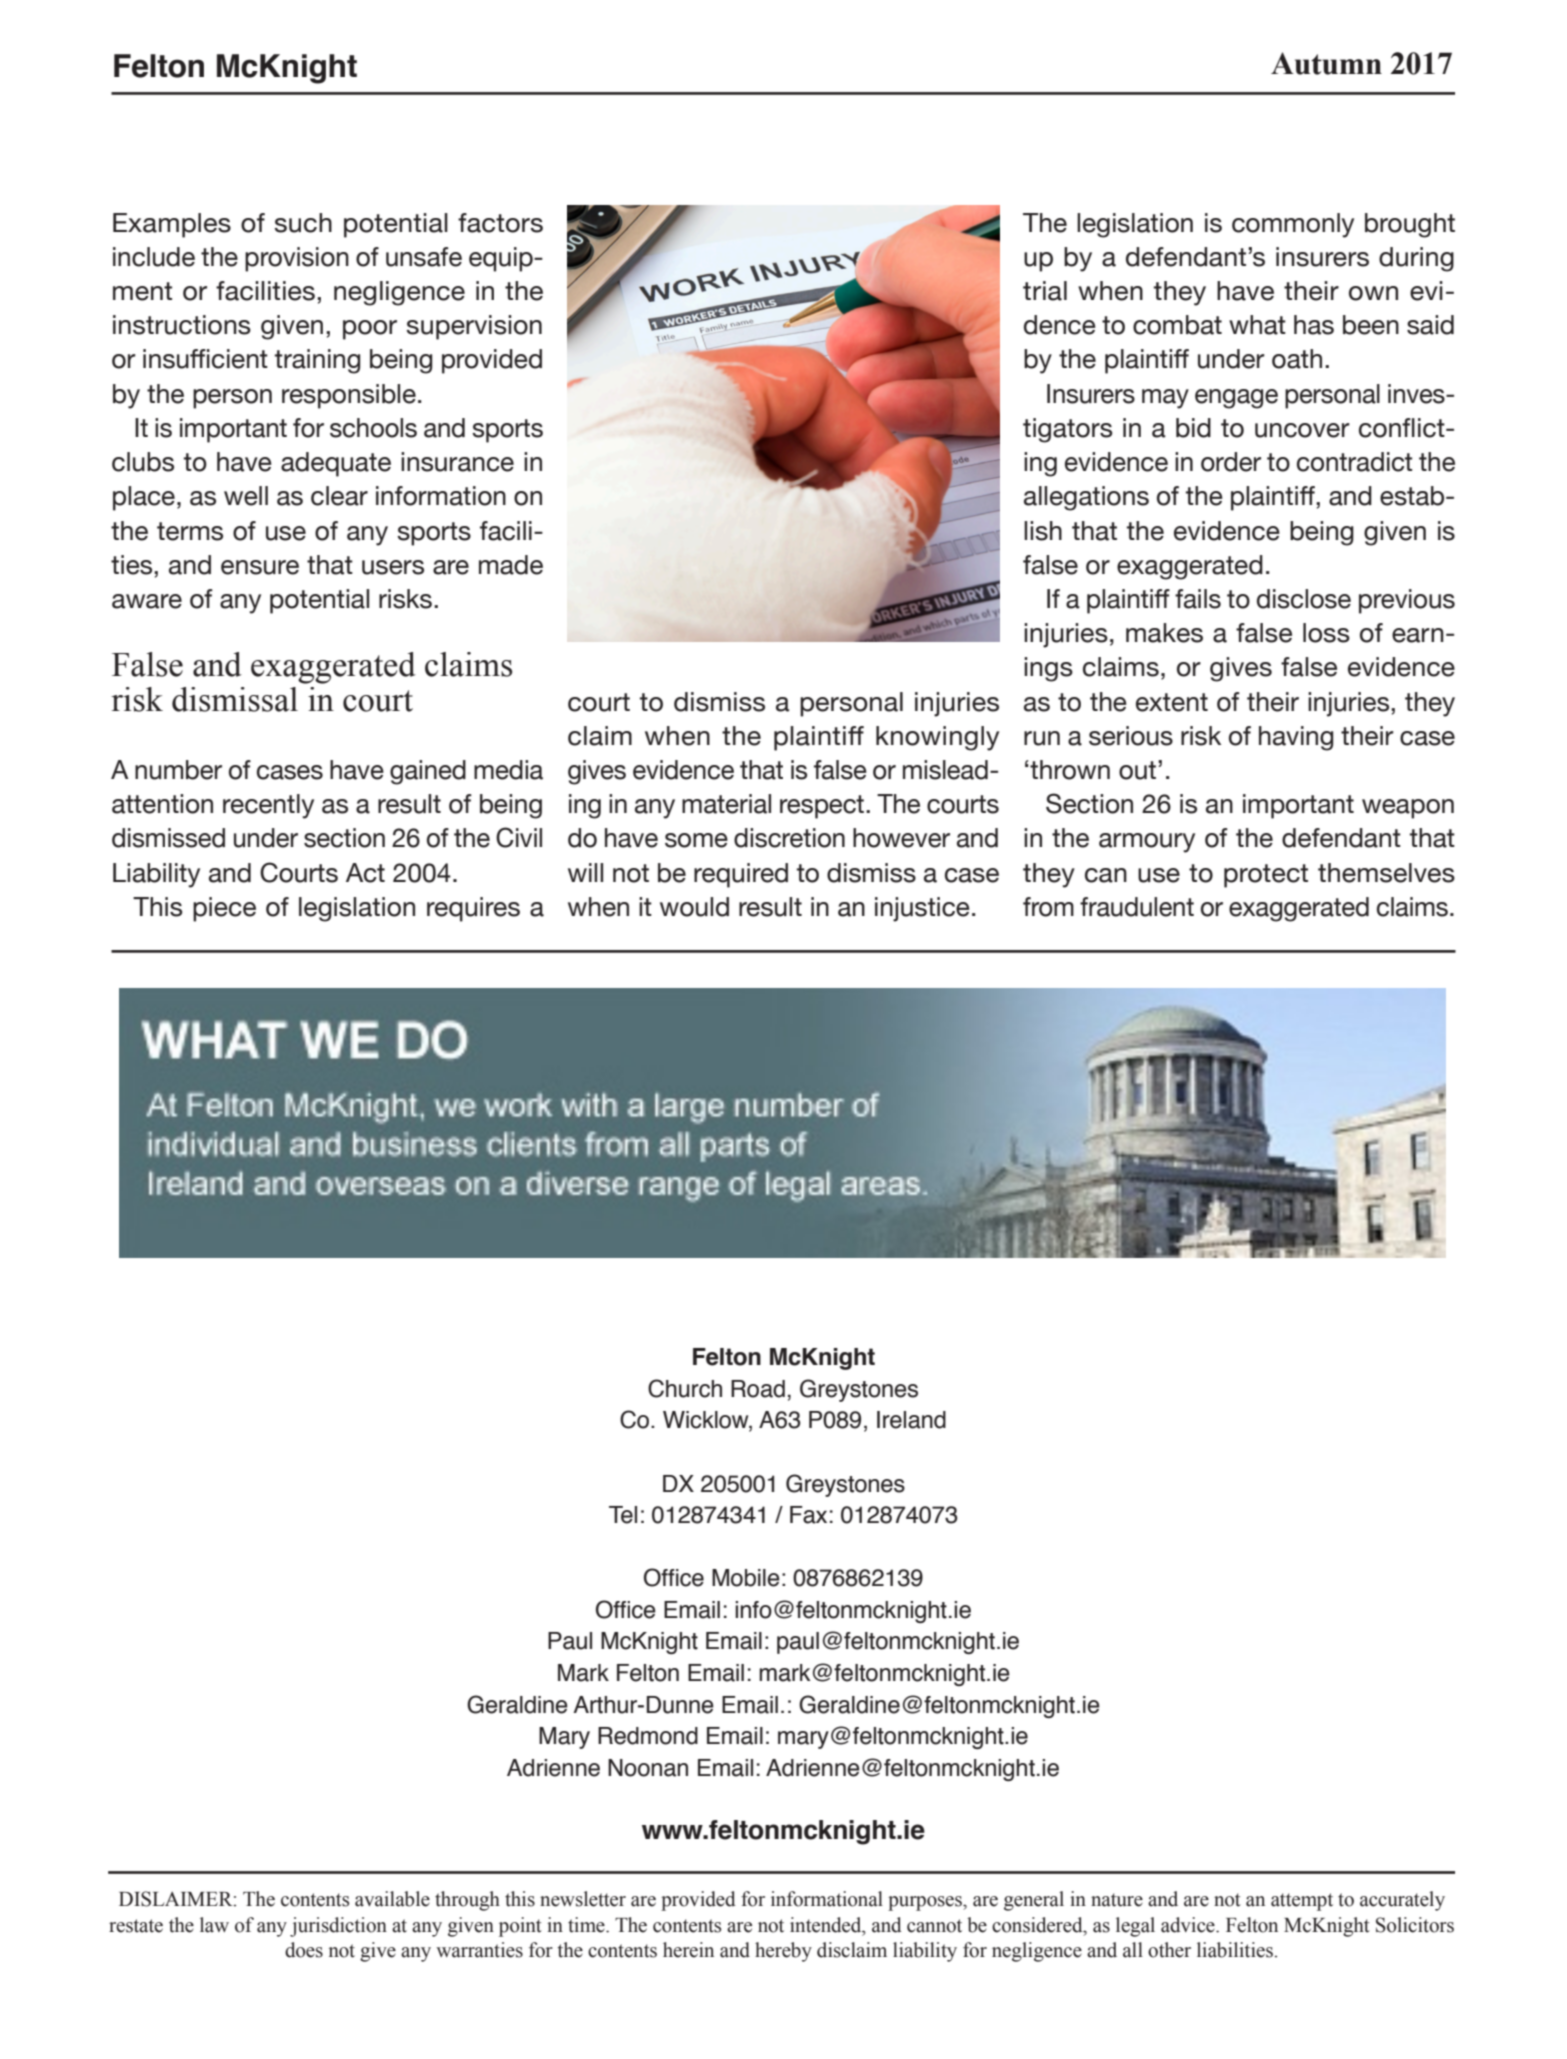 Image resolution: width=1567 pixels, height=2059 pixels. I want to click on Ireland, so click(911, 1420).
